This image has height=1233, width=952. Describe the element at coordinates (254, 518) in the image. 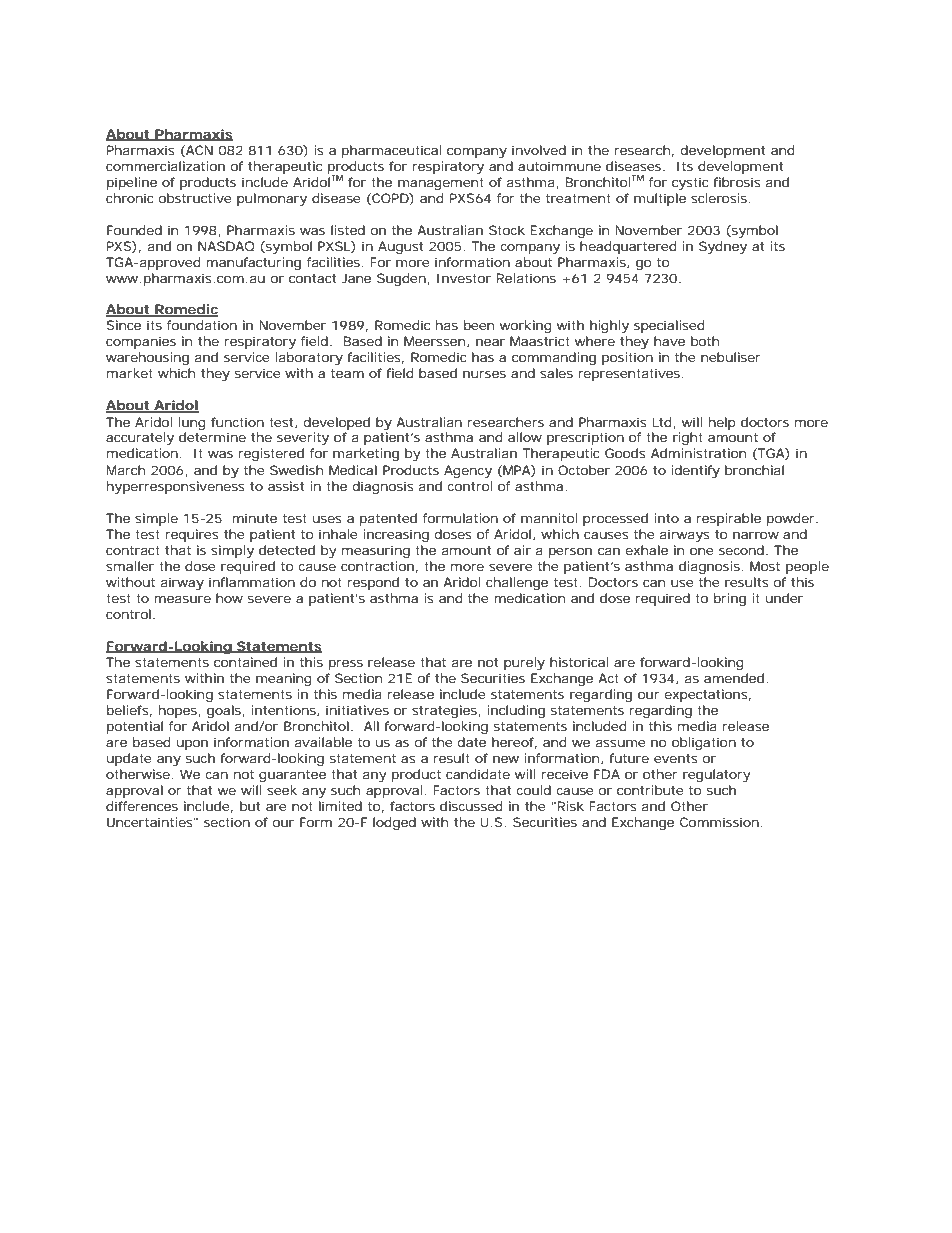

I see `minute` at that location.
